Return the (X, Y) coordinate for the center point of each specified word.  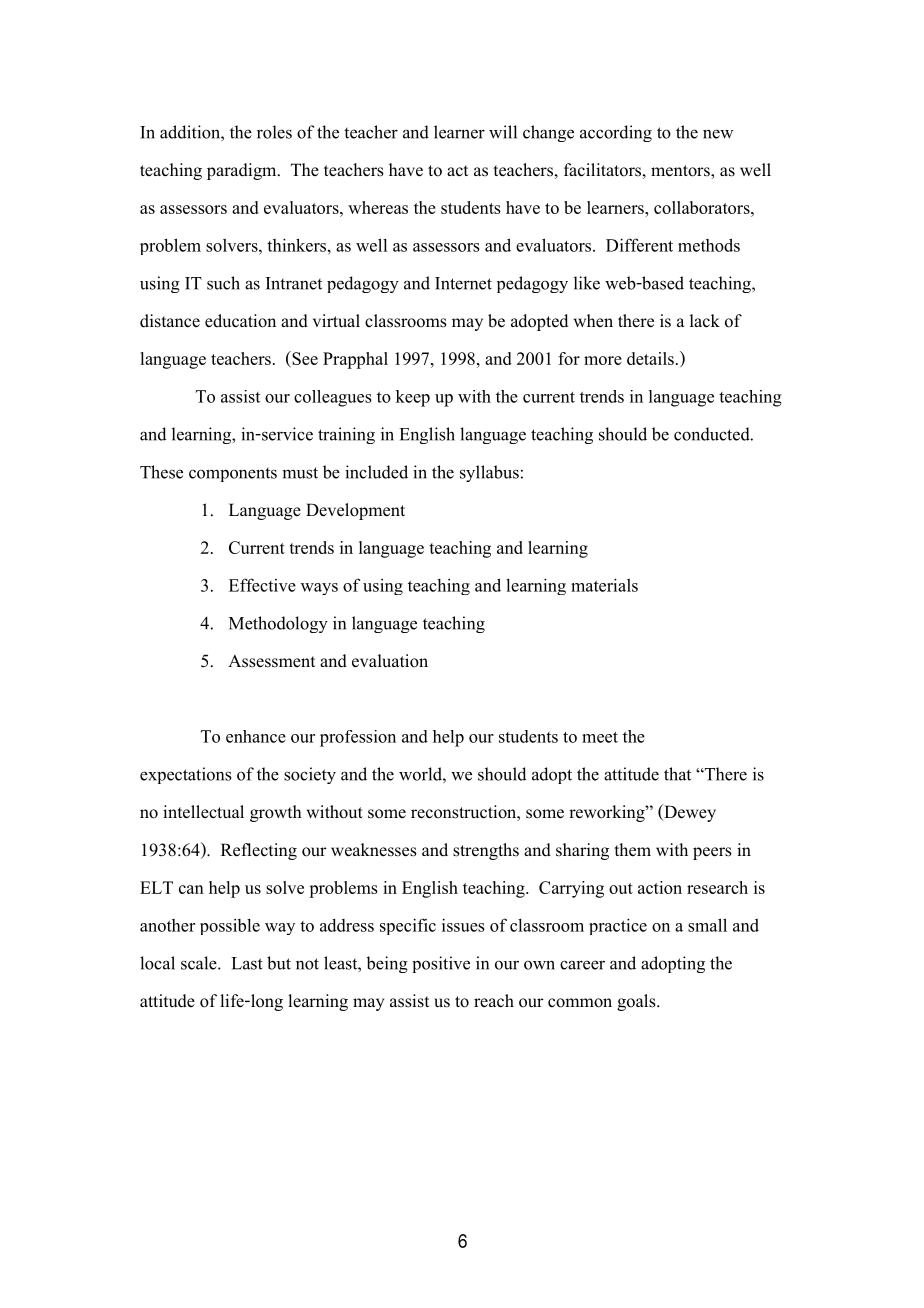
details (650, 358)
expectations (185, 775)
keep (413, 398)
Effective (262, 585)
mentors (681, 172)
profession (358, 738)
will (503, 132)
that (677, 774)
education (240, 321)
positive (441, 964)
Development (355, 511)
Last (247, 963)
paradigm (243, 171)
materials (604, 585)
